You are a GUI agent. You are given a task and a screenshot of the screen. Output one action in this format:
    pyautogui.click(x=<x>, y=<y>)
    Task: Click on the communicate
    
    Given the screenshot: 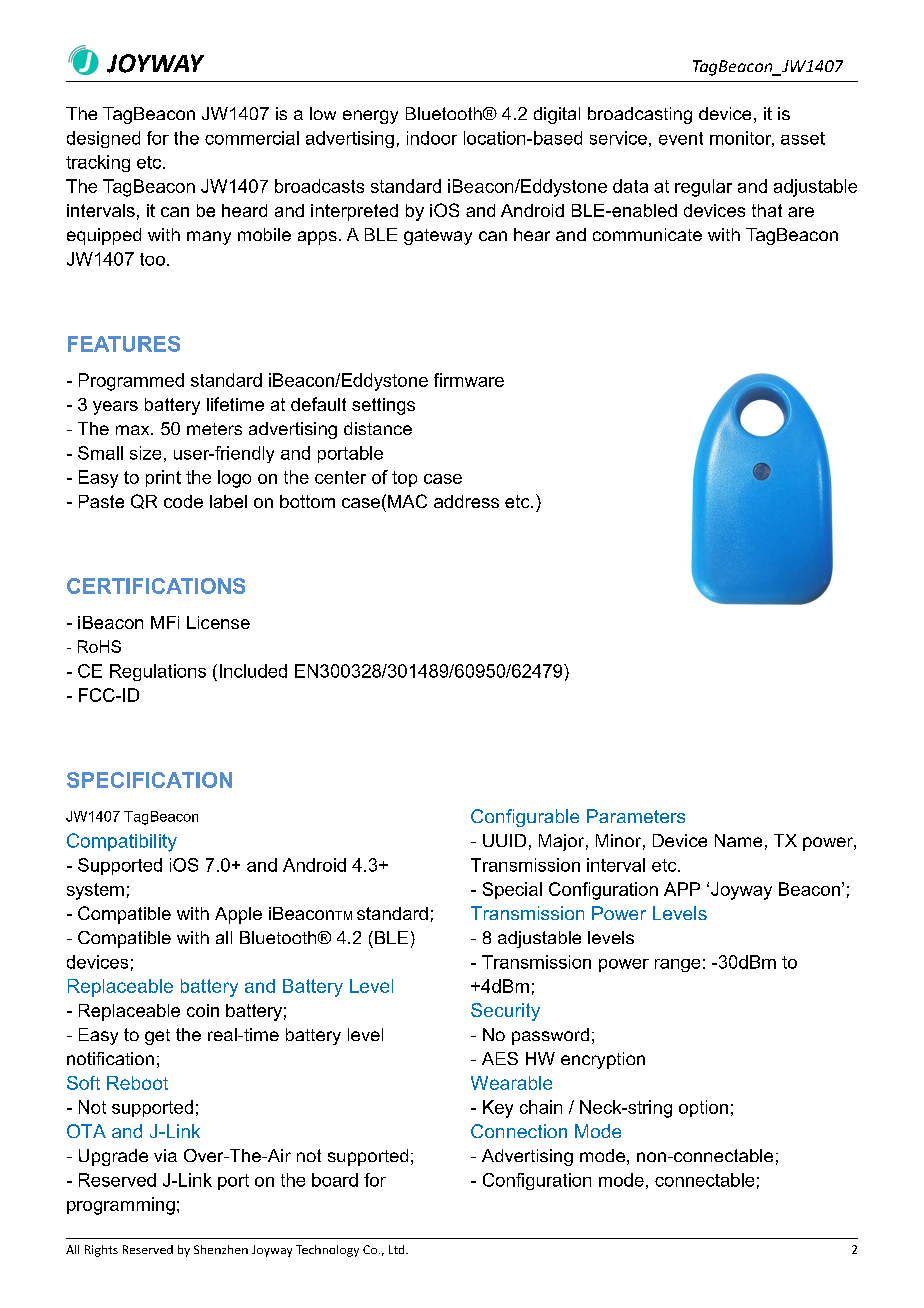 What is the action you would take?
    pyautogui.click(x=647, y=234)
